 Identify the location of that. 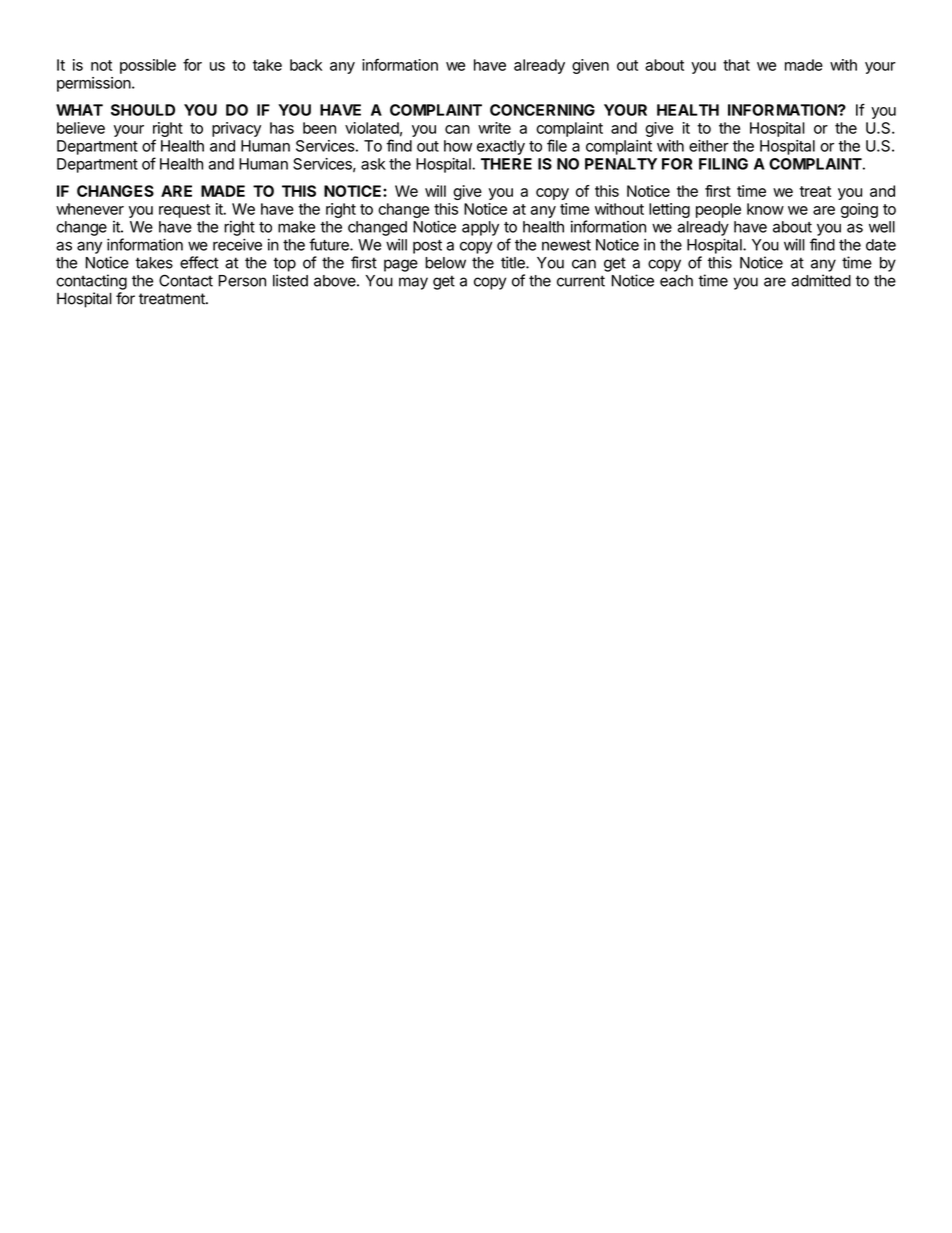
(736, 65).
